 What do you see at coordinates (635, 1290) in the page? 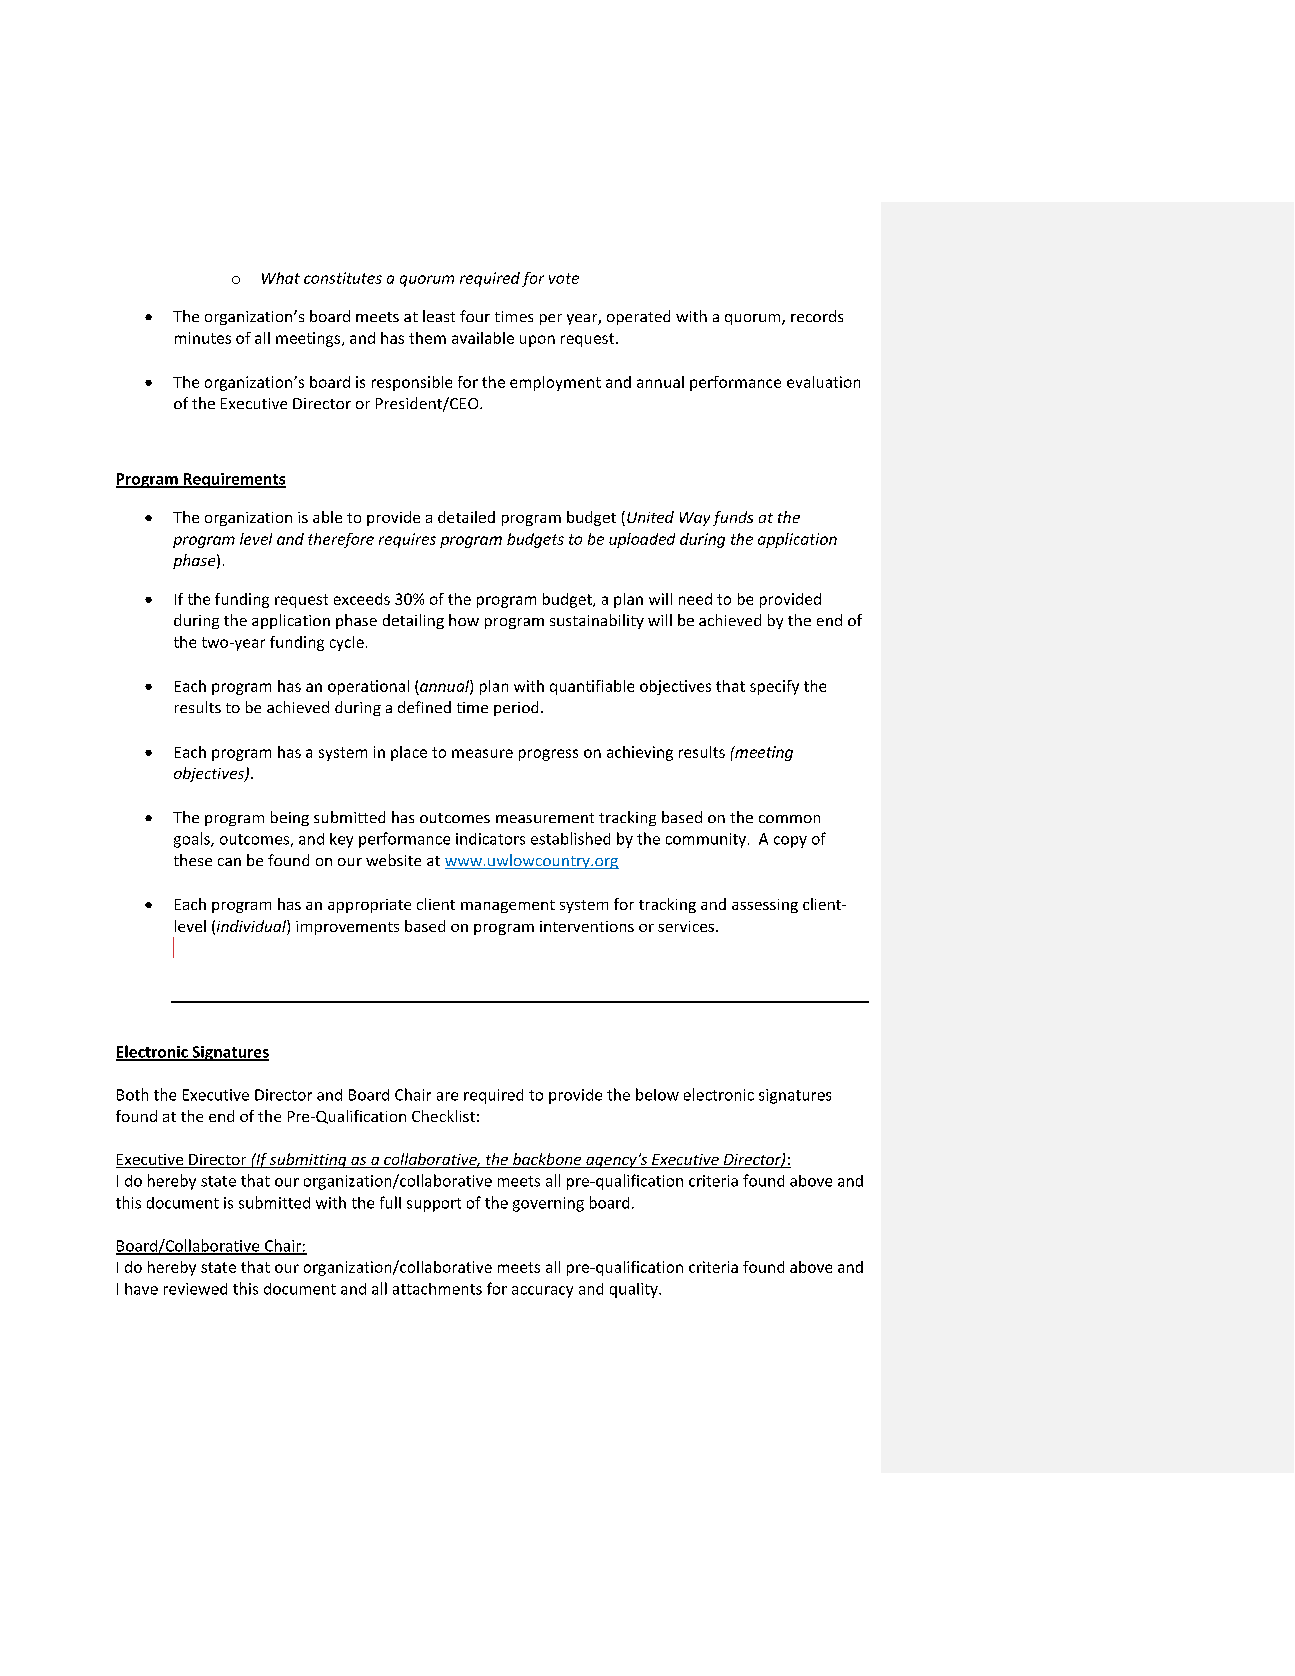
I see `quality` at bounding box center [635, 1290].
